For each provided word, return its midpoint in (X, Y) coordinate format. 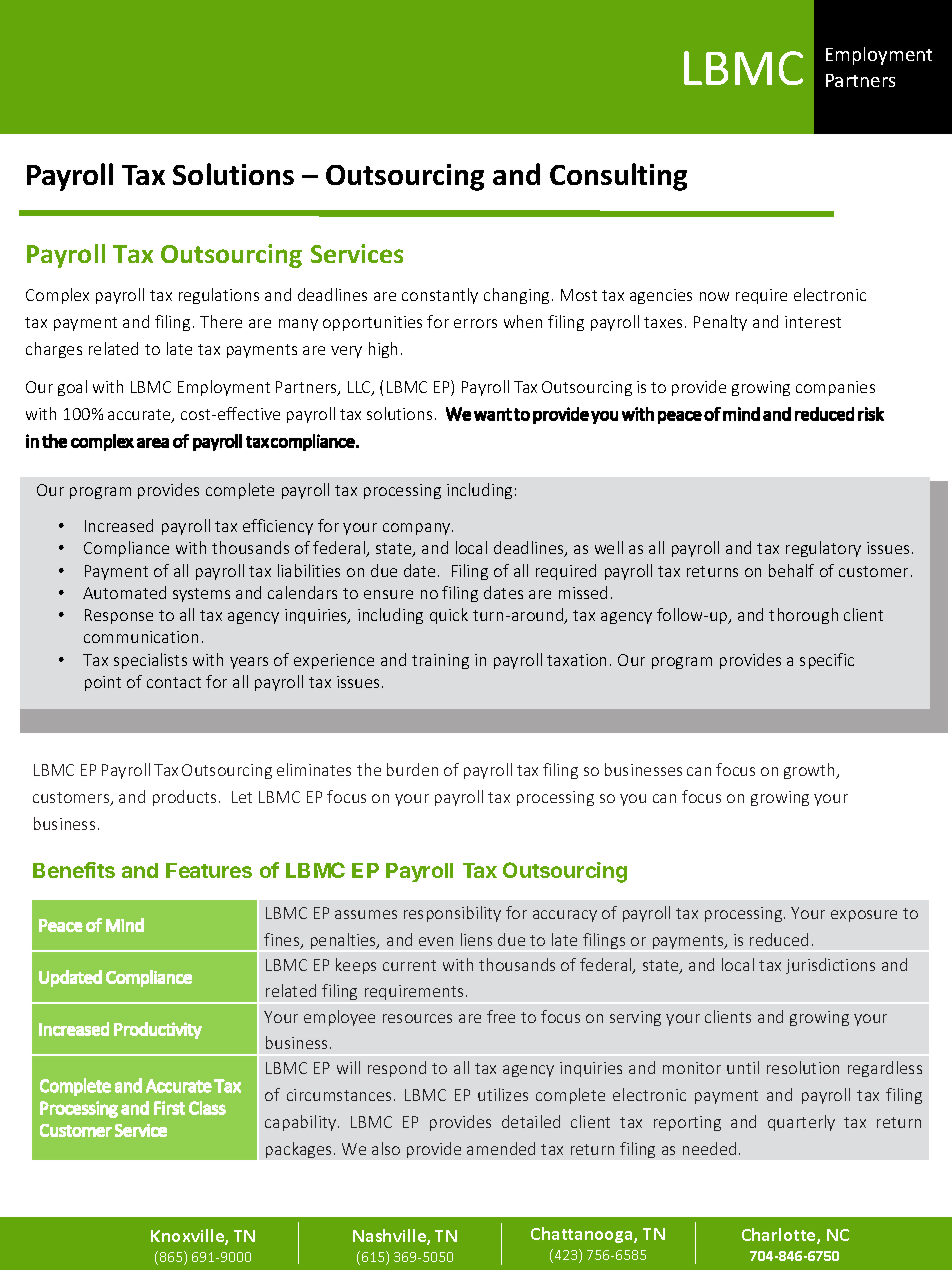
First (169, 1108)
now (714, 296)
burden (412, 769)
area (153, 443)
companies (835, 388)
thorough (803, 616)
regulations (219, 296)
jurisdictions (830, 966)
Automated (124, 592)
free (501, 1016)
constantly (440, 296)
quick (449, 616)
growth (811, 771)
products (184, 798)
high (383, 350)
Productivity (158, 1030)
